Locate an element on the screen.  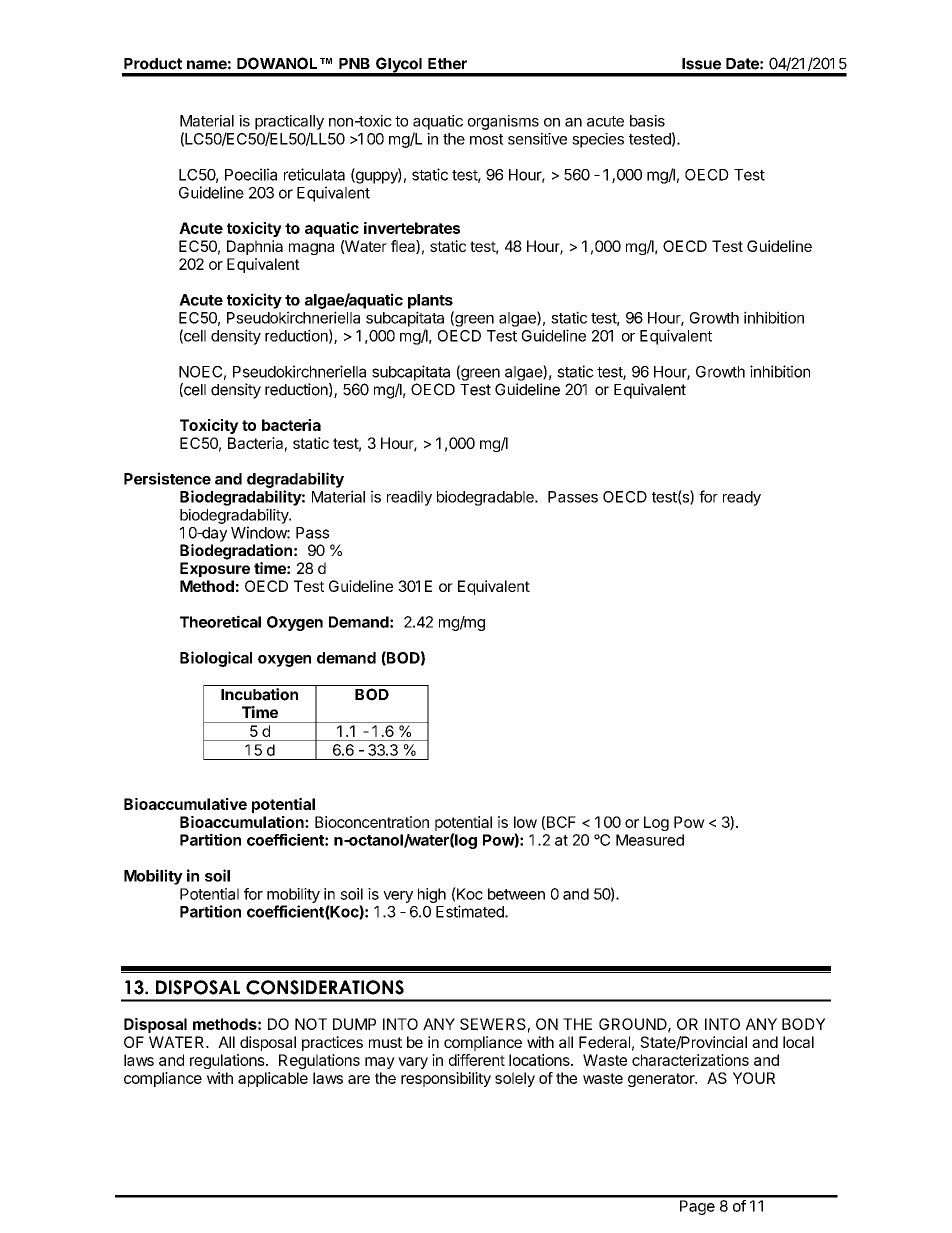
low is located at coordinates (525, 822).
